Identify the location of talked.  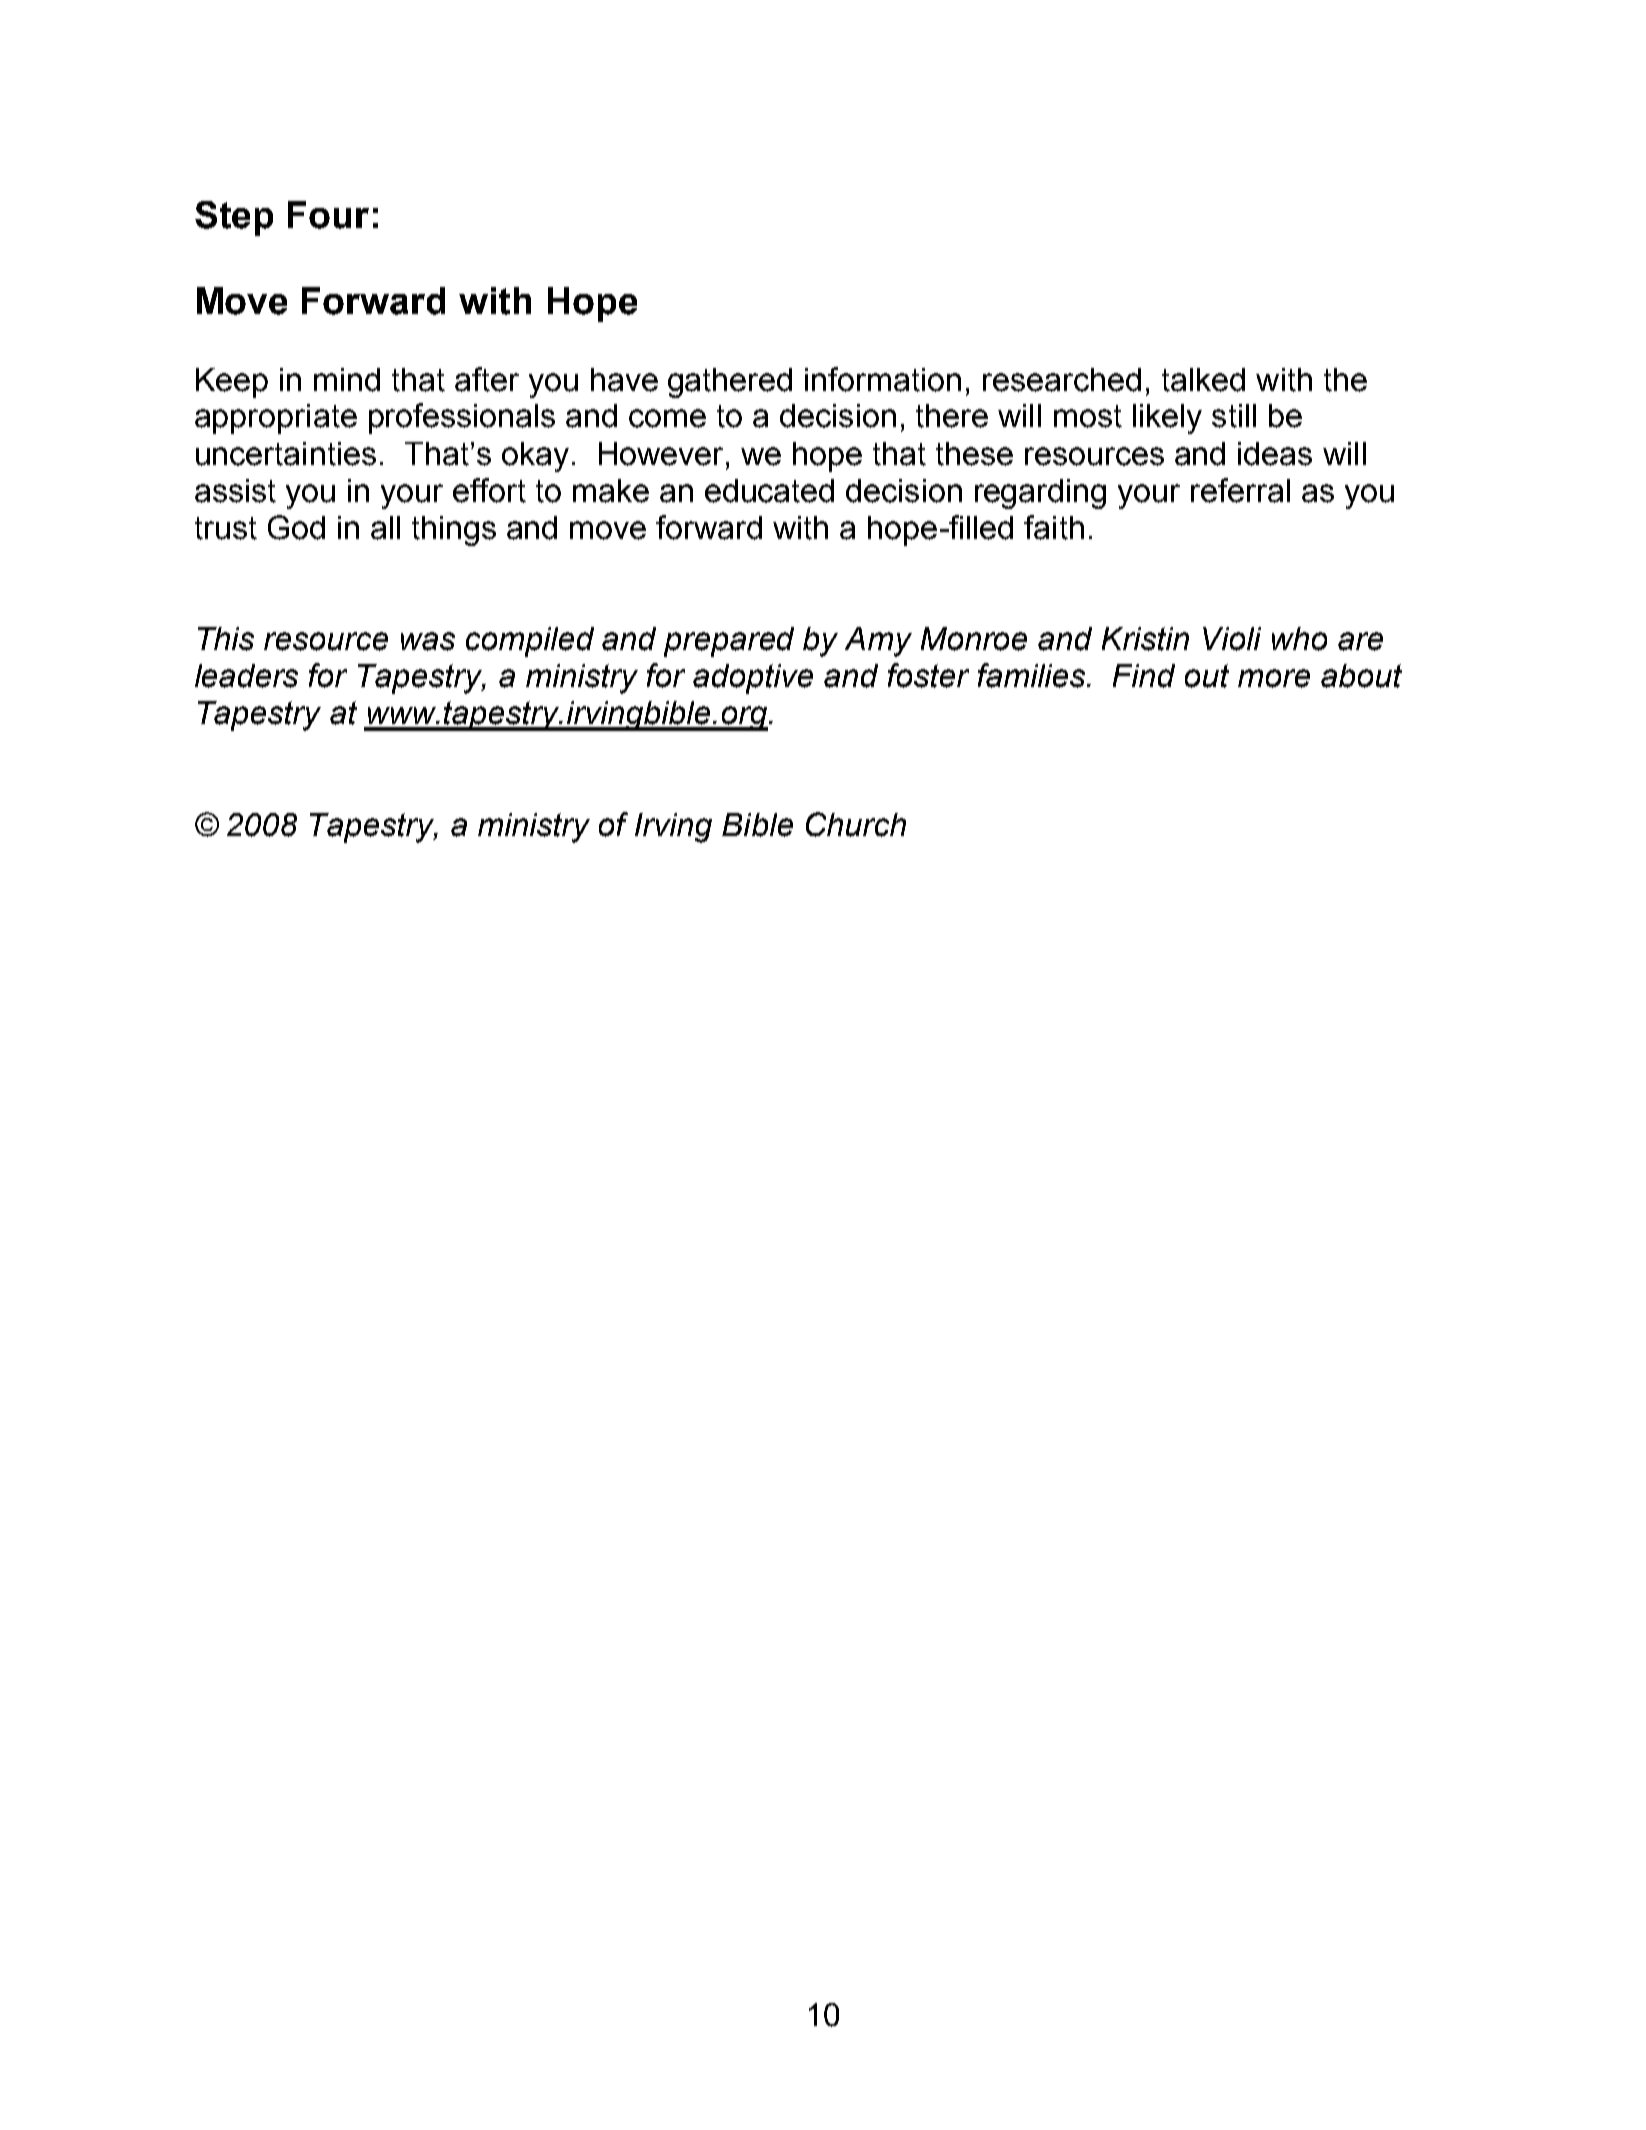
(1203, 380).
